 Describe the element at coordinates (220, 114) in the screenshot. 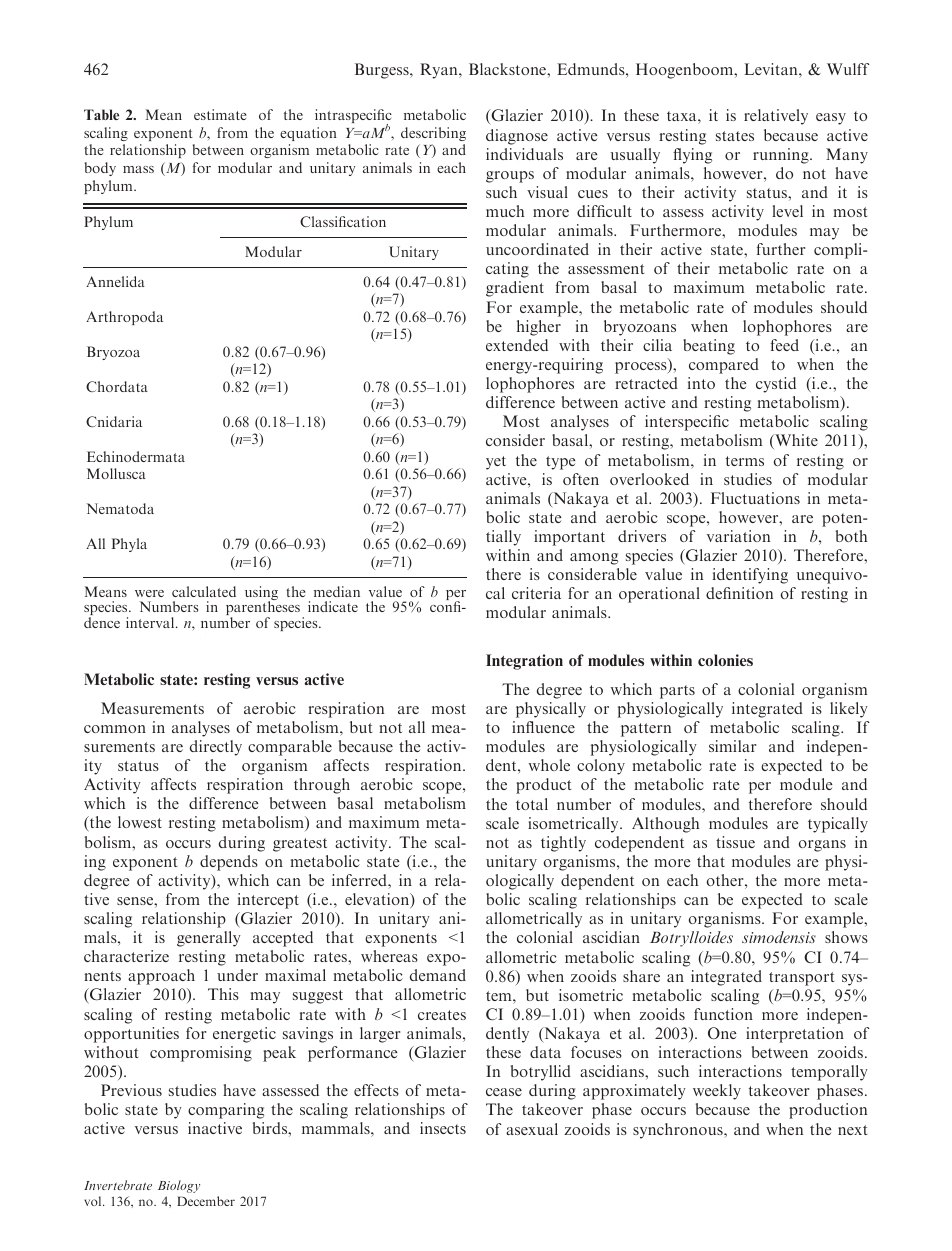

I see `estimate` at that location.
